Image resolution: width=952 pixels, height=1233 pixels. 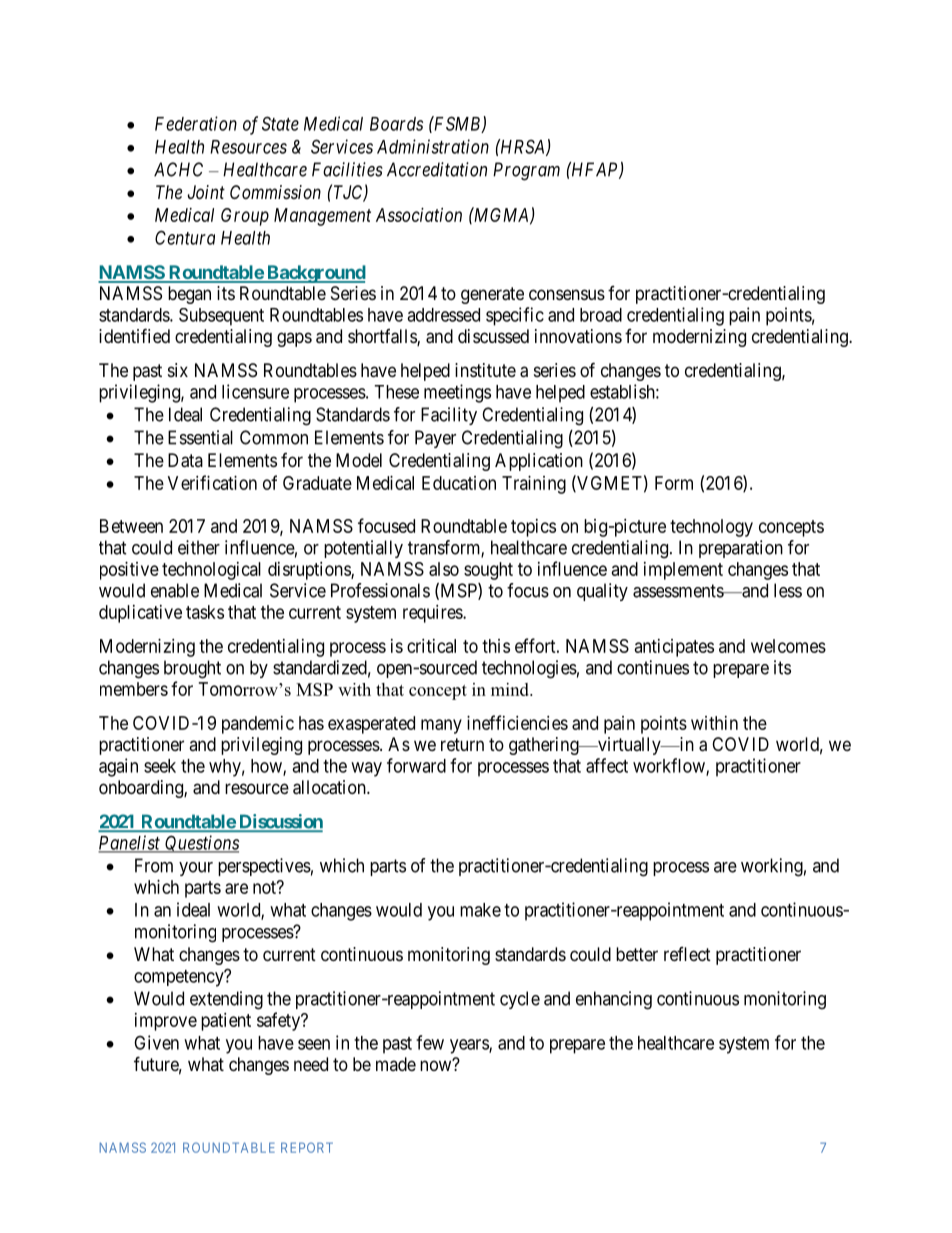 I want to click on tasks, so click(x=205, y=612).
